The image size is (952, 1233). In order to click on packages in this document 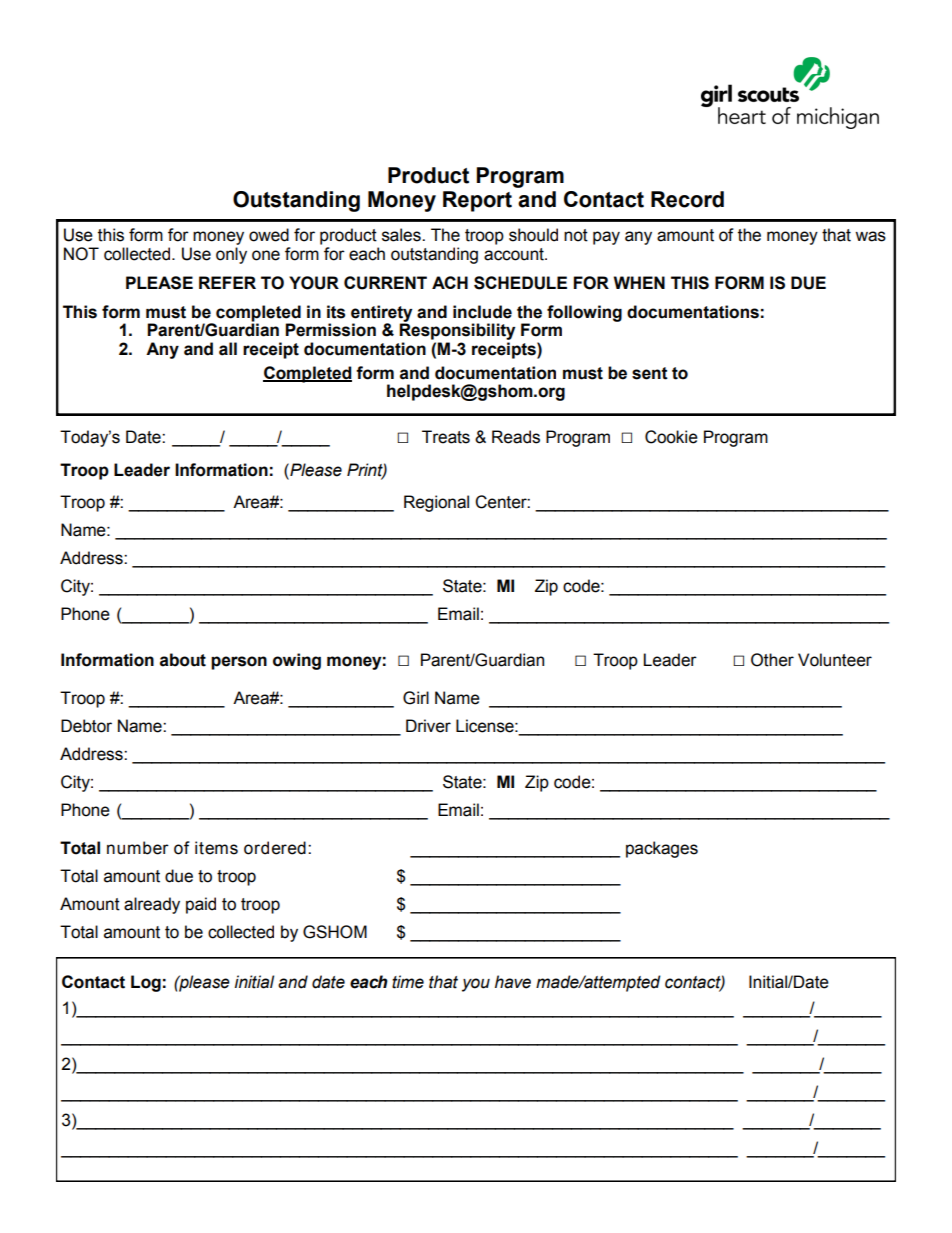, I will do `click(662, 849)`.
